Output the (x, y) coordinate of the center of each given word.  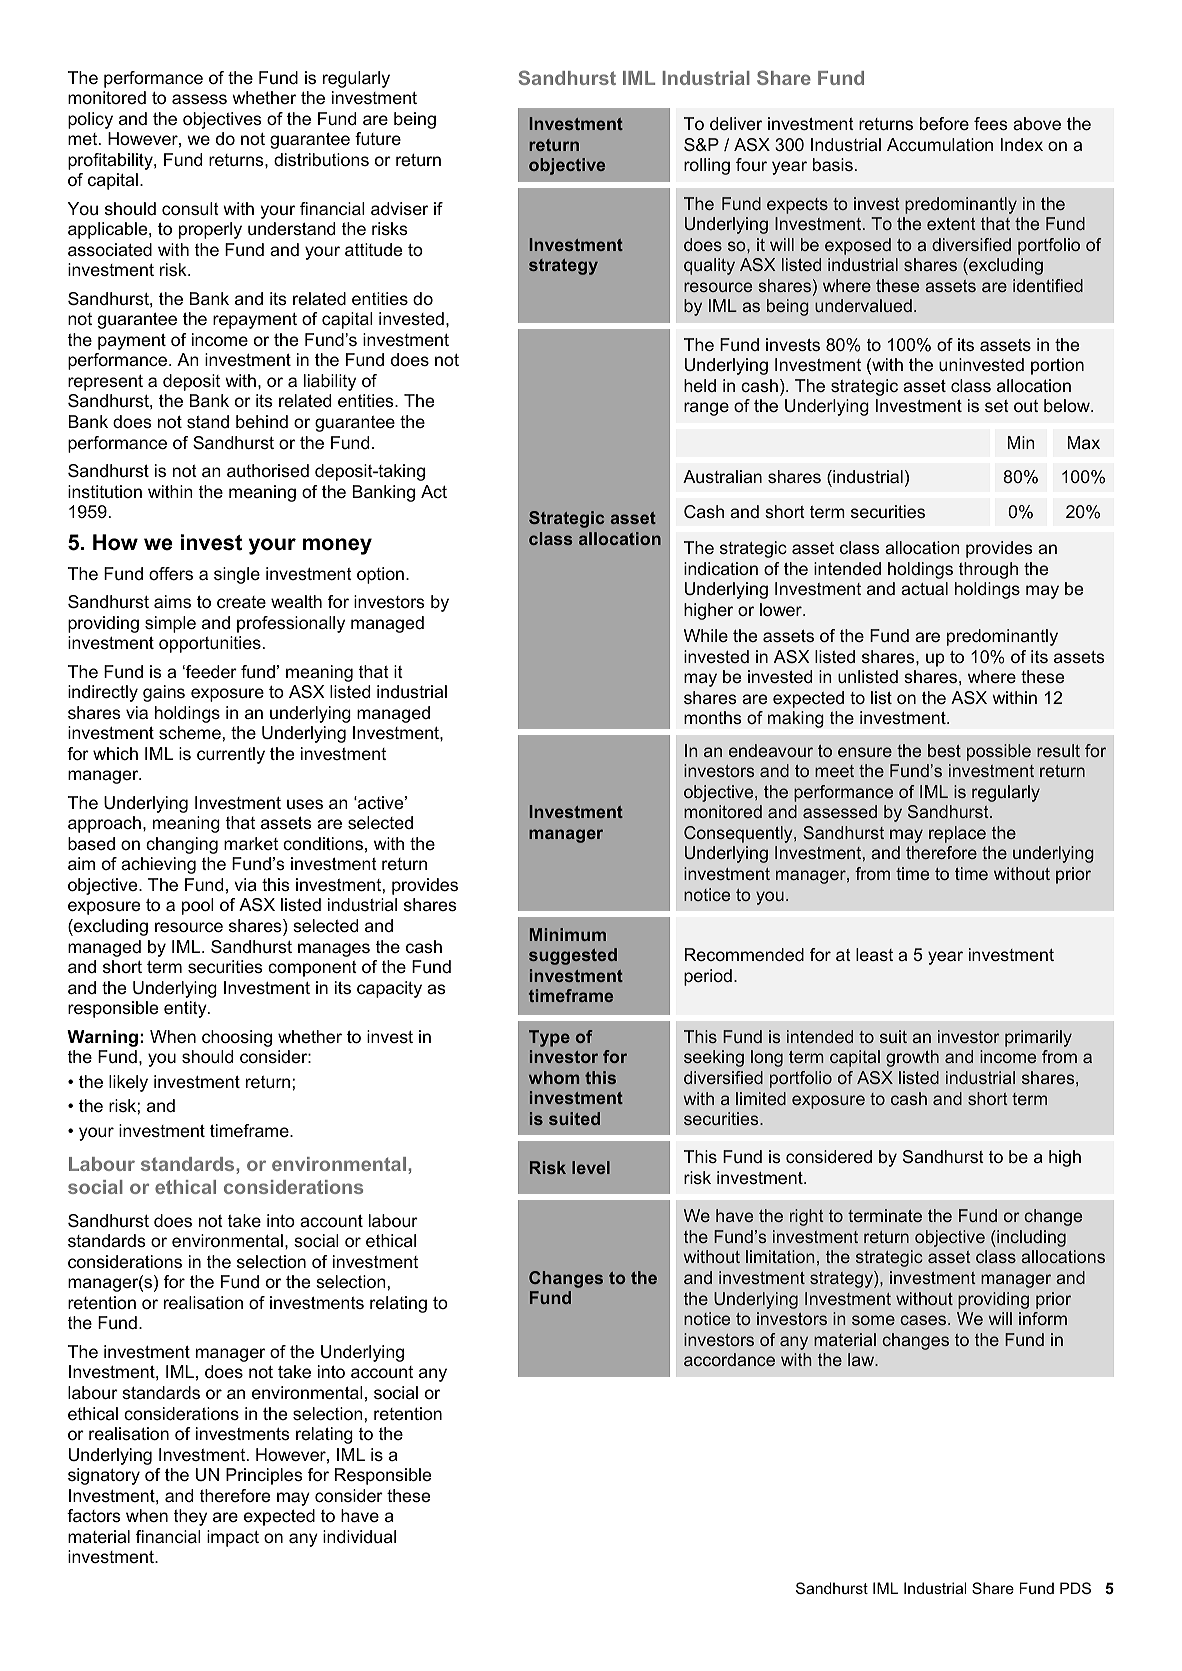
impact (233, 1538)
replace (957, 834)
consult (190, 209)
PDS (1075, 1588)
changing (182, 845)
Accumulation (940, 144)
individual (359, 1537)
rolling (707, 166)
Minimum (568, 934)
